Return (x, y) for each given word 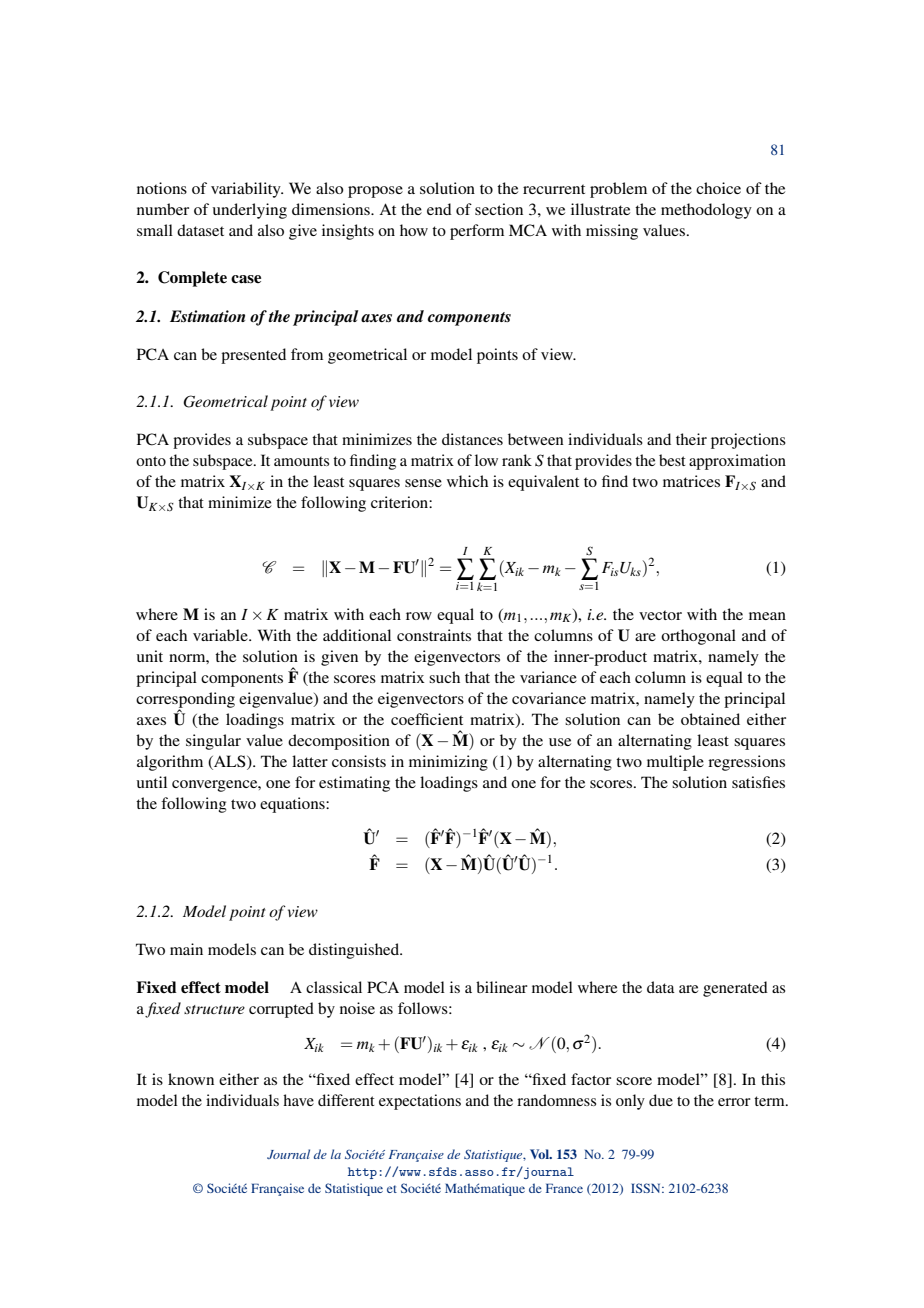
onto (151, 461)
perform (477, 232)
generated (735, 989)
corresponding (185, 701)
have (298, 1100)
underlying (250, 211)
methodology (706, 211)
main (186, 949)
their (691, 439)
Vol (540, 1154)
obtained (710, 719)
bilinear (502, 987)
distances (472, 439)
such (444, 677)
